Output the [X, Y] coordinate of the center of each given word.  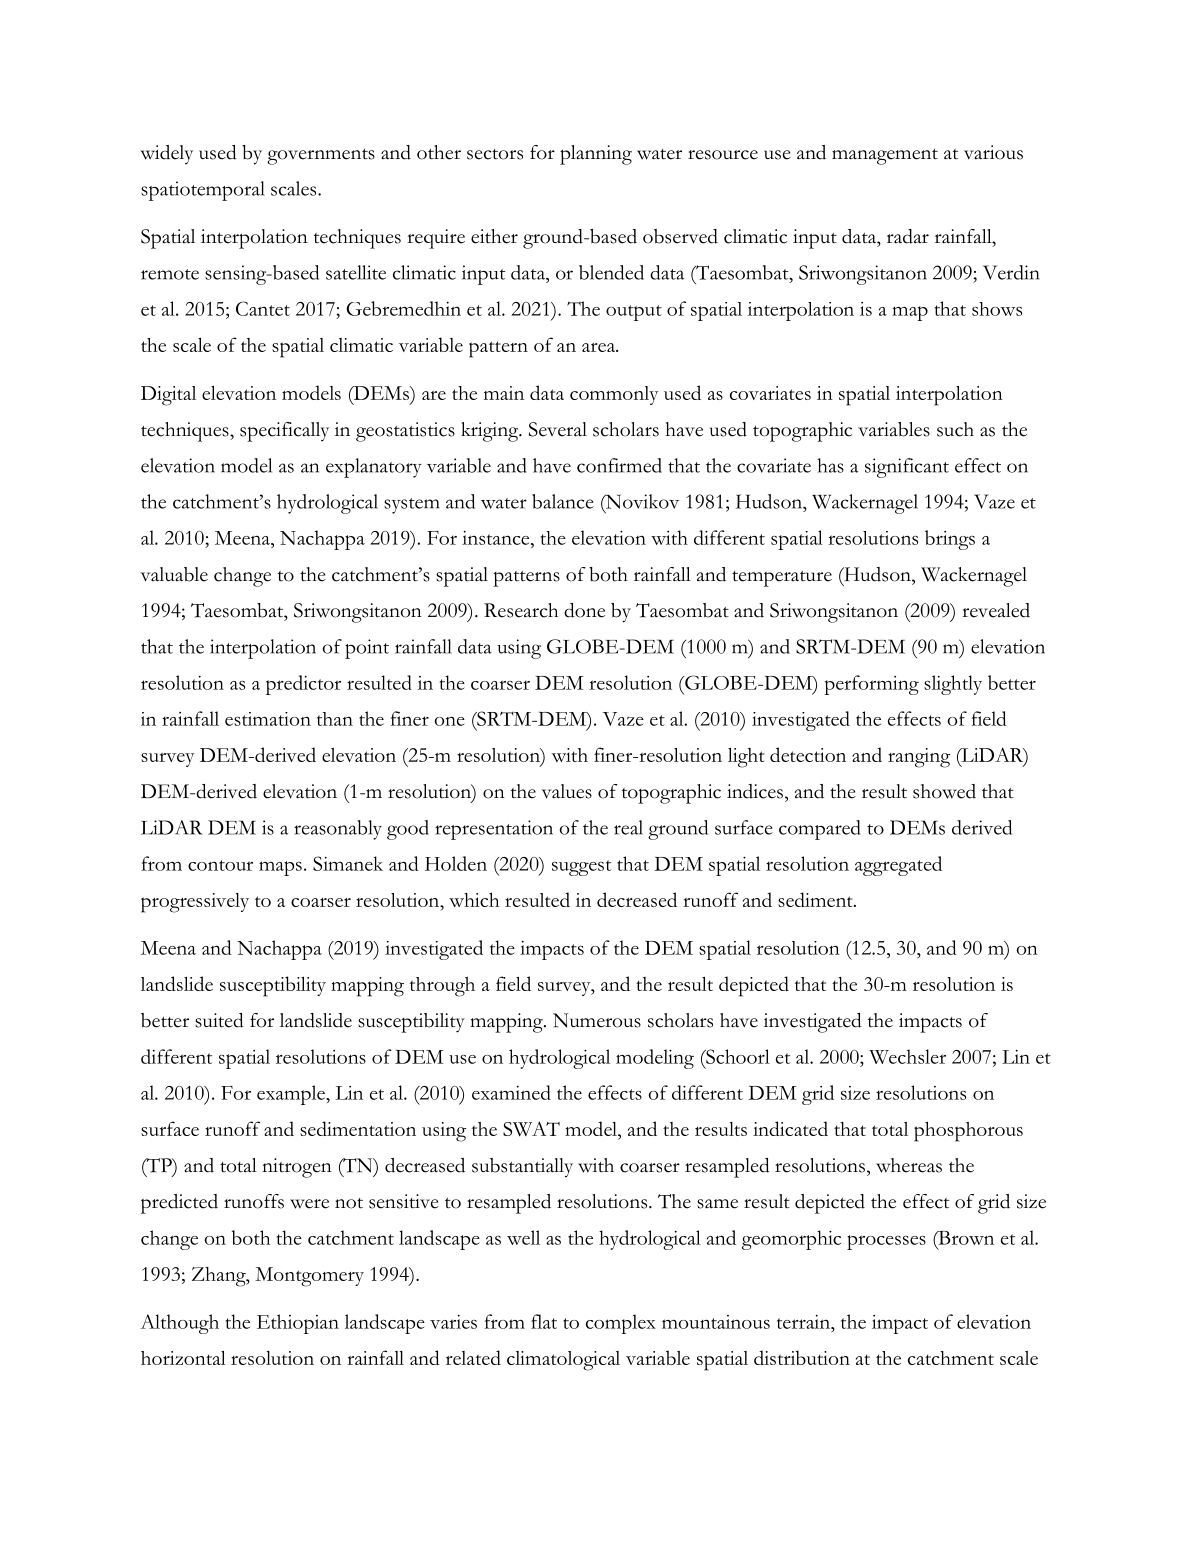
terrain [805, 1322]
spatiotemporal [203, 191]
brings [950, 540]
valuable [174, 574]
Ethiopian [298, 1324]
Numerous [597, 1020]
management [885, 157]
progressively [195, 903]
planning [596, 155]
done [584, 610]
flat [544, 1321]
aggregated [898, 866]
